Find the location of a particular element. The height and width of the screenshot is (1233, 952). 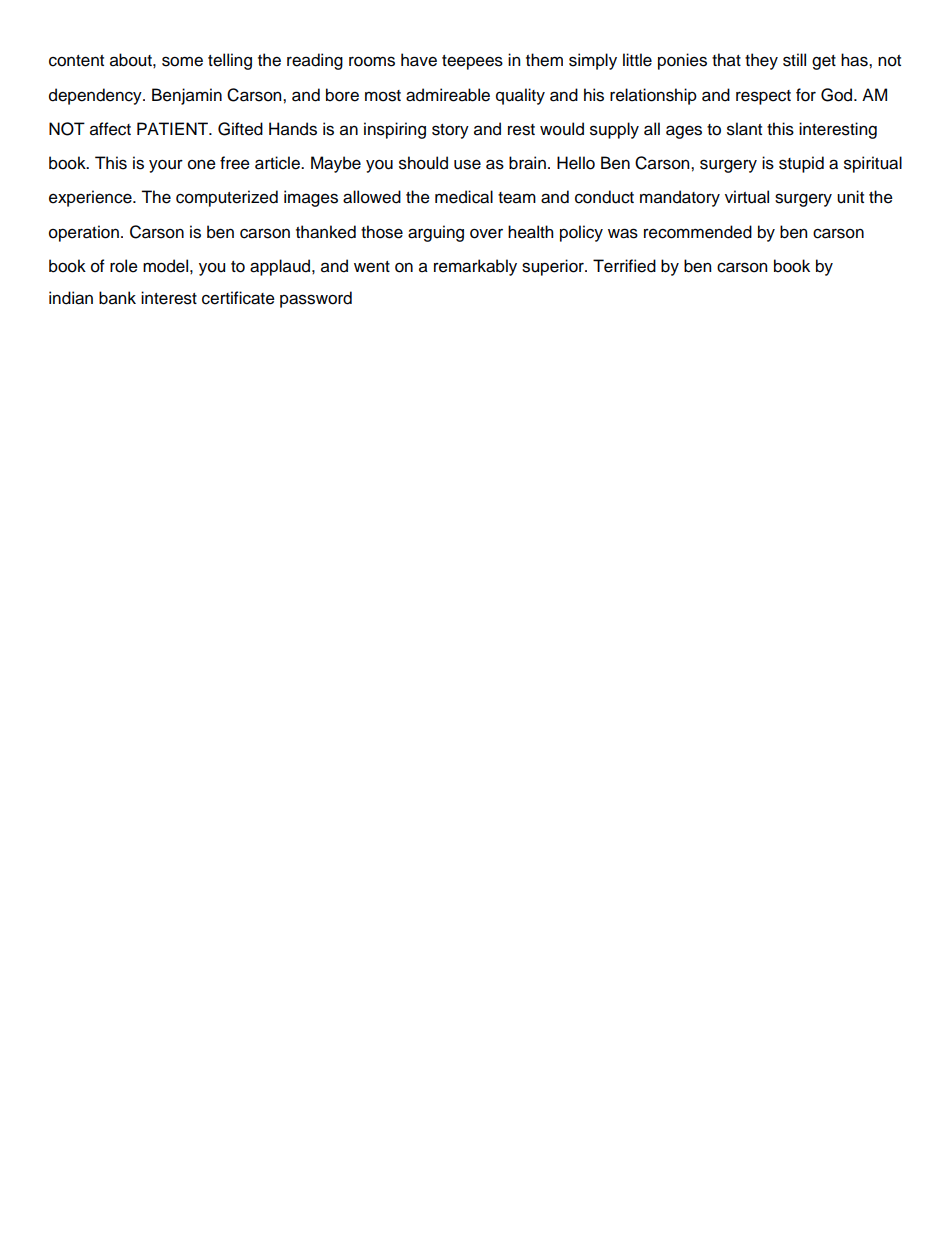

password is located at coordinates (316, 299).
